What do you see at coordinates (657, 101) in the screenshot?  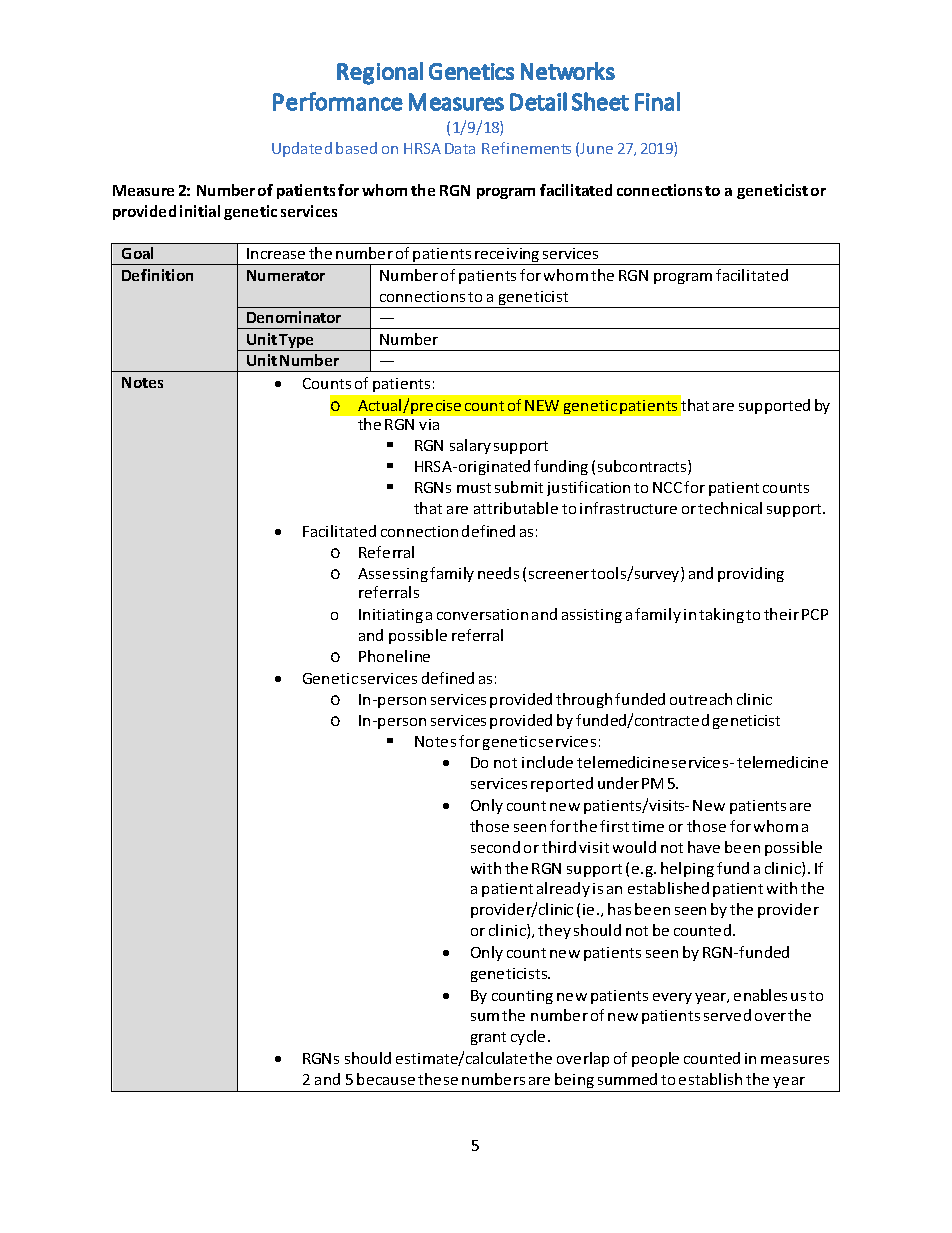 I see `Final` at bounding box center [657, 101].
